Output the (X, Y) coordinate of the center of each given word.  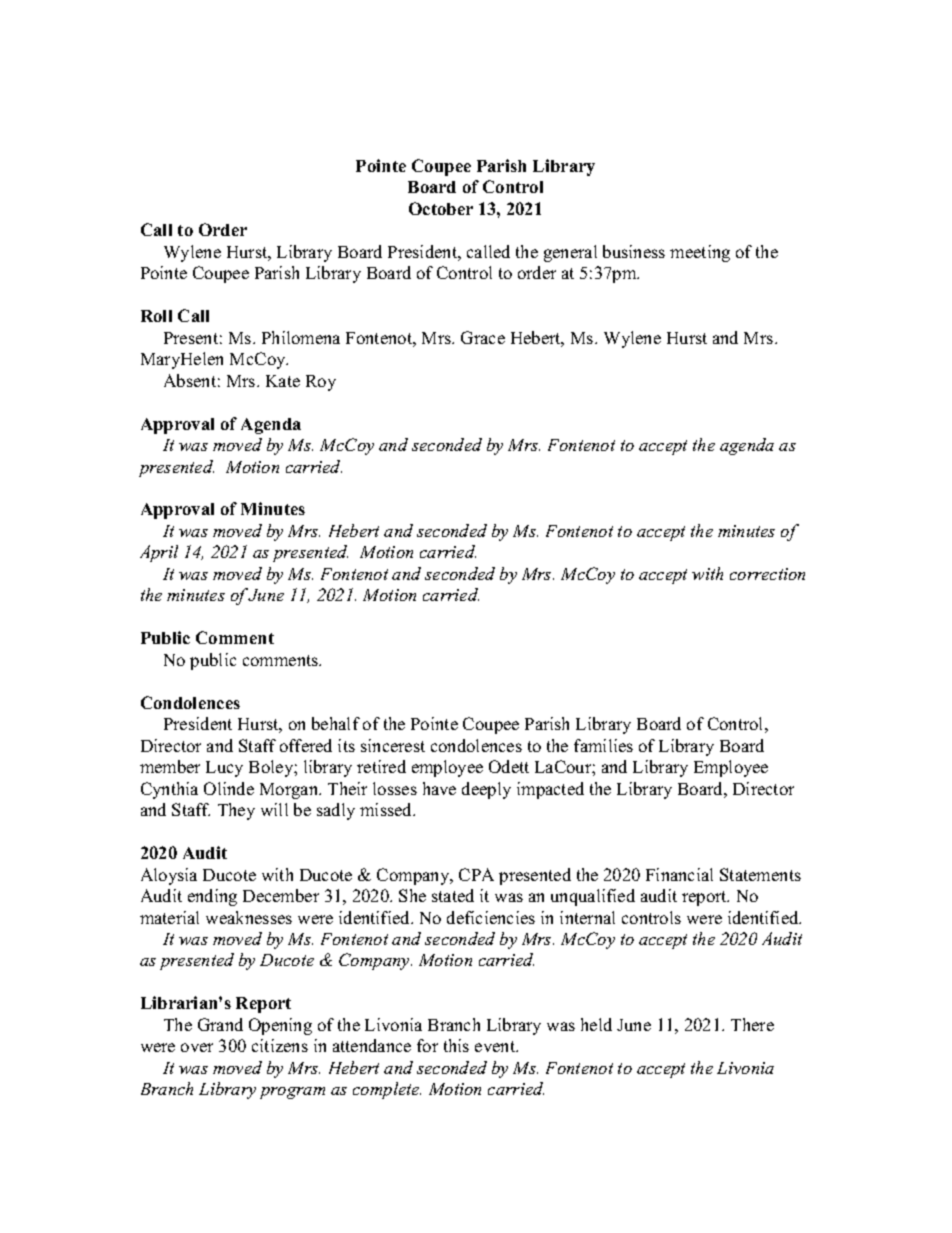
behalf (336, 723)
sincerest (393, 745)
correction (767, 574)
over (197, 1047)
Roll (156, 316)
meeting (700, 253)
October (441, 208)
